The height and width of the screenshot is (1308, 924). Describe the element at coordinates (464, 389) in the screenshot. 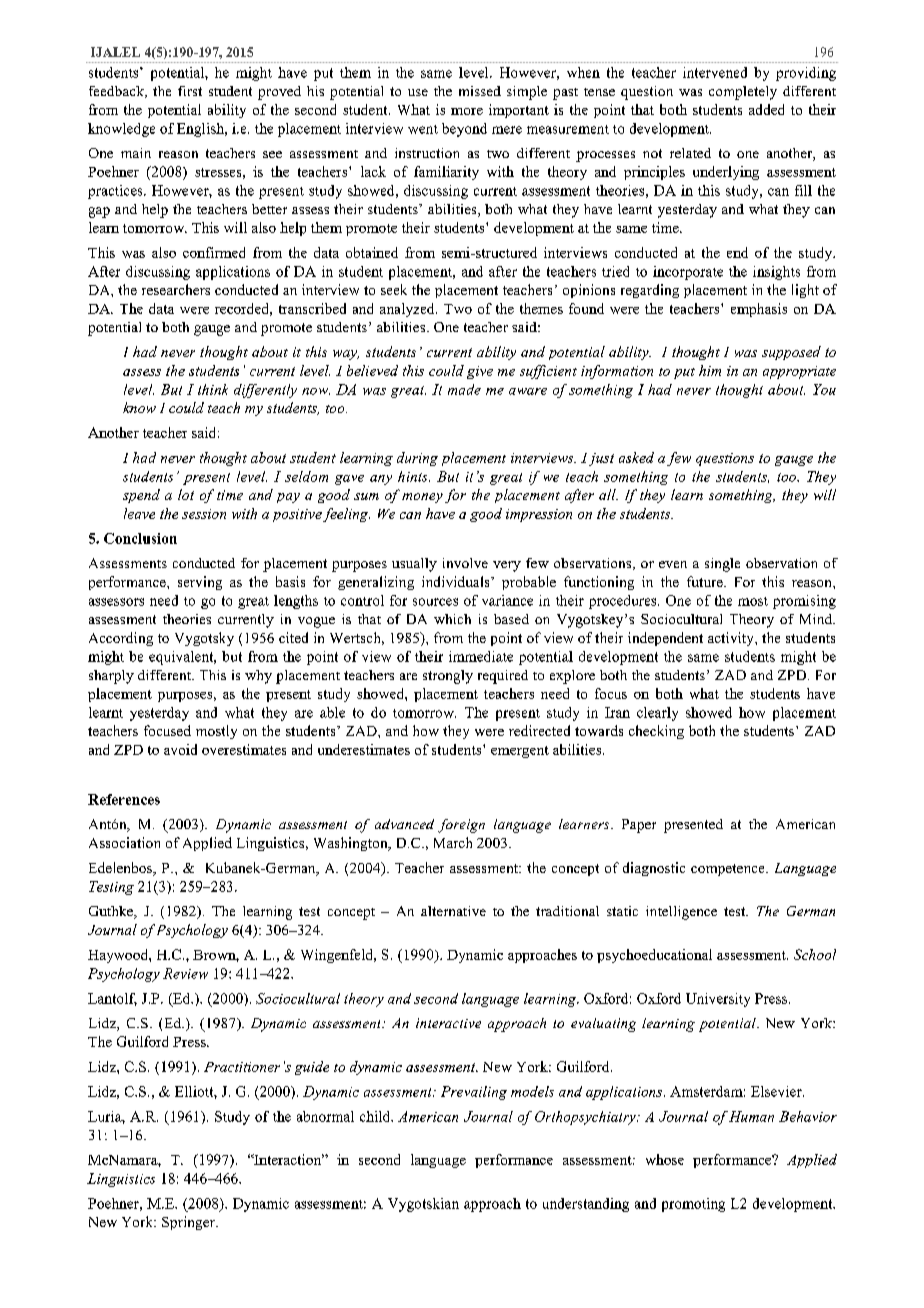

I see `made` at that location.
